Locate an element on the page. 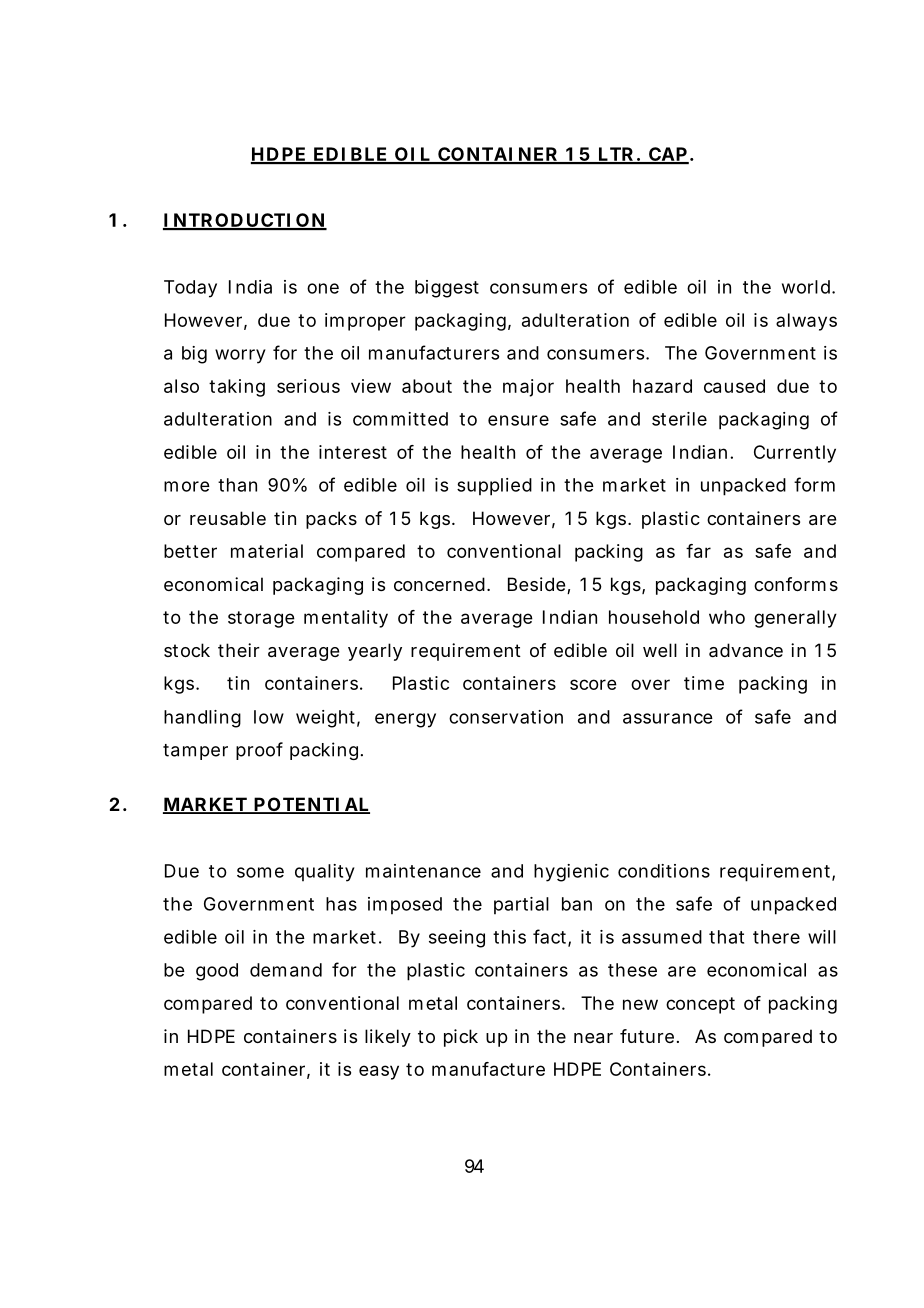 The width and height of the page is (924, 1308). concerned is located at coordinates (441, 584).
